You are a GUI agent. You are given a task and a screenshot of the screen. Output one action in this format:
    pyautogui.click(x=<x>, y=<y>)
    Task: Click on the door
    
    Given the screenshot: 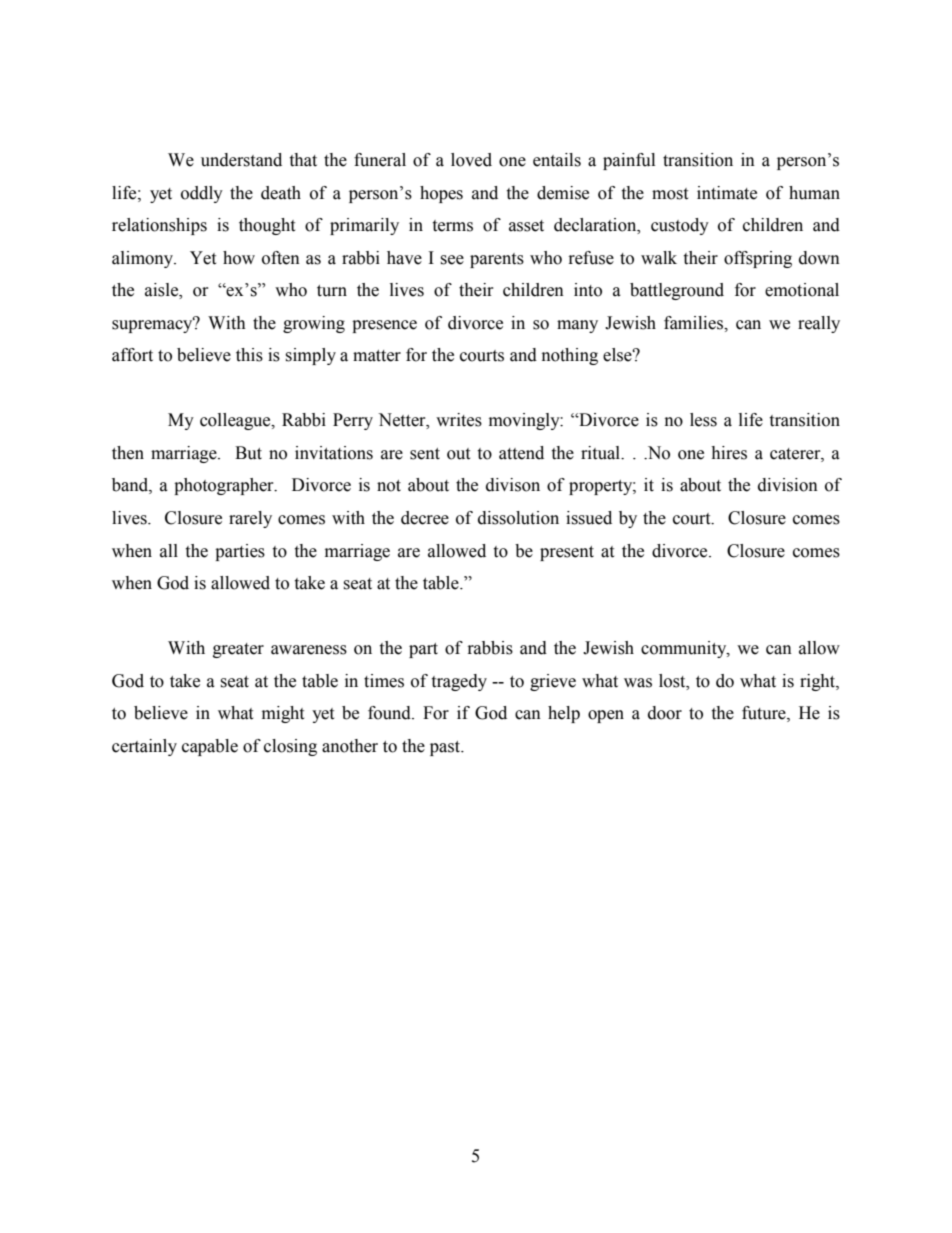 What is the action you would take?
    pyautogui.click(x=665, y=713)
